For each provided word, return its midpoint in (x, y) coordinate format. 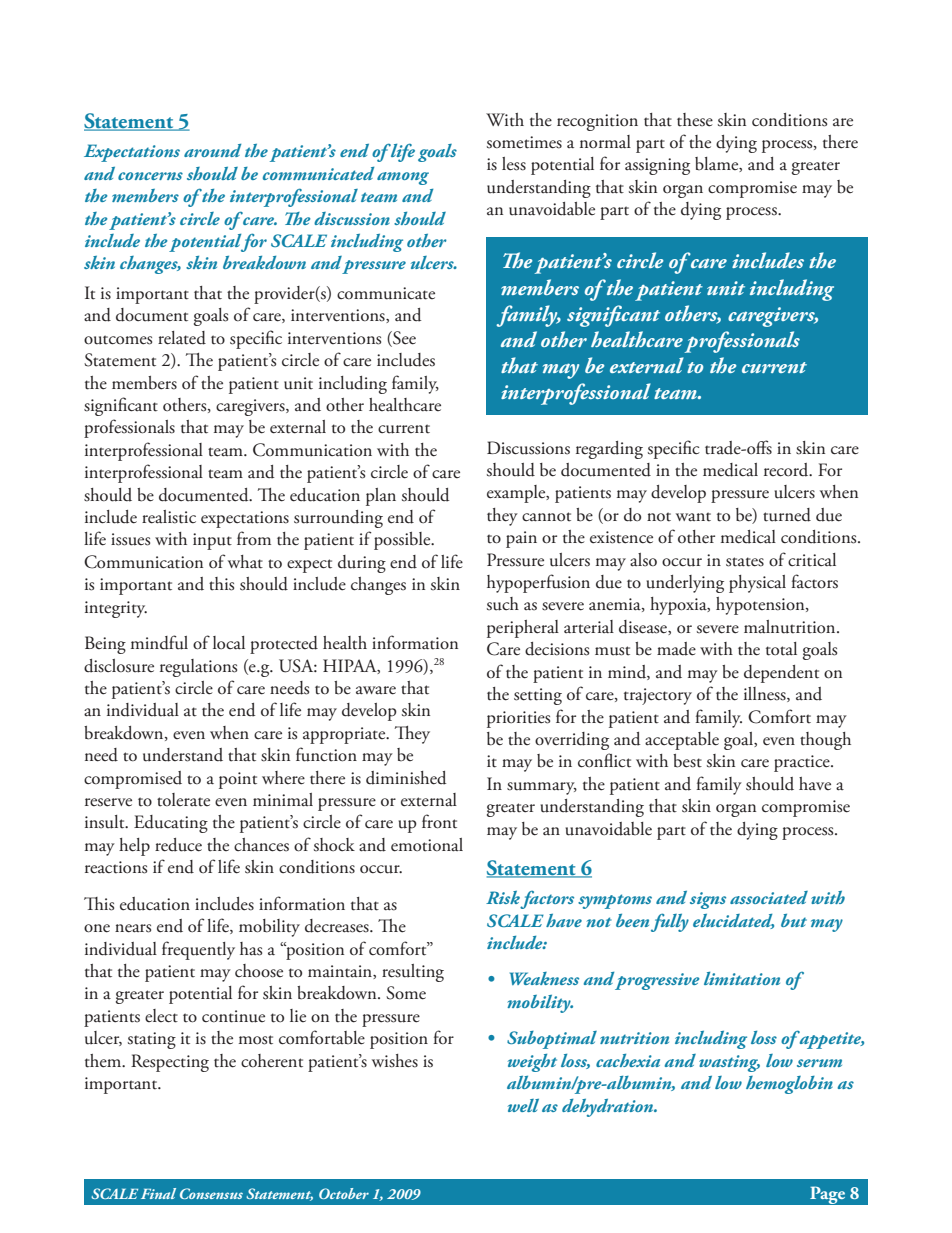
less (514, 164)
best (687, 761)
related (182, 338)
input (212, 541)
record (787, 470)
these (695, 120)
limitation (742, 978)
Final (158, 1193)
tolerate (183, 800)
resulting (413, 973)
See (403, 338)
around (212, 150)
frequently (198, 950)
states (745, 562)
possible (403, 541)
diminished (406, 778)
